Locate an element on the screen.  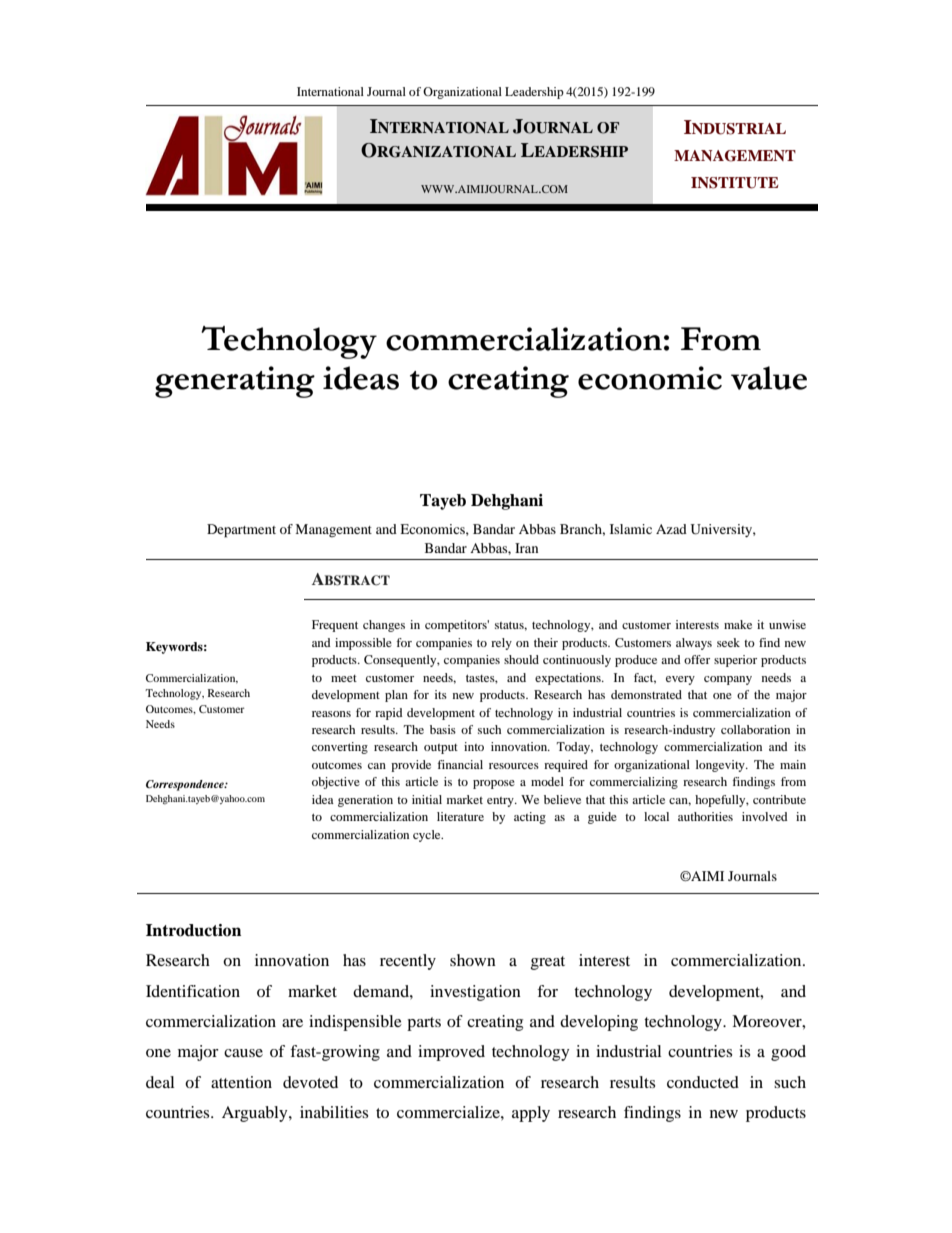
Azad is located at coordinates (671, 529).
